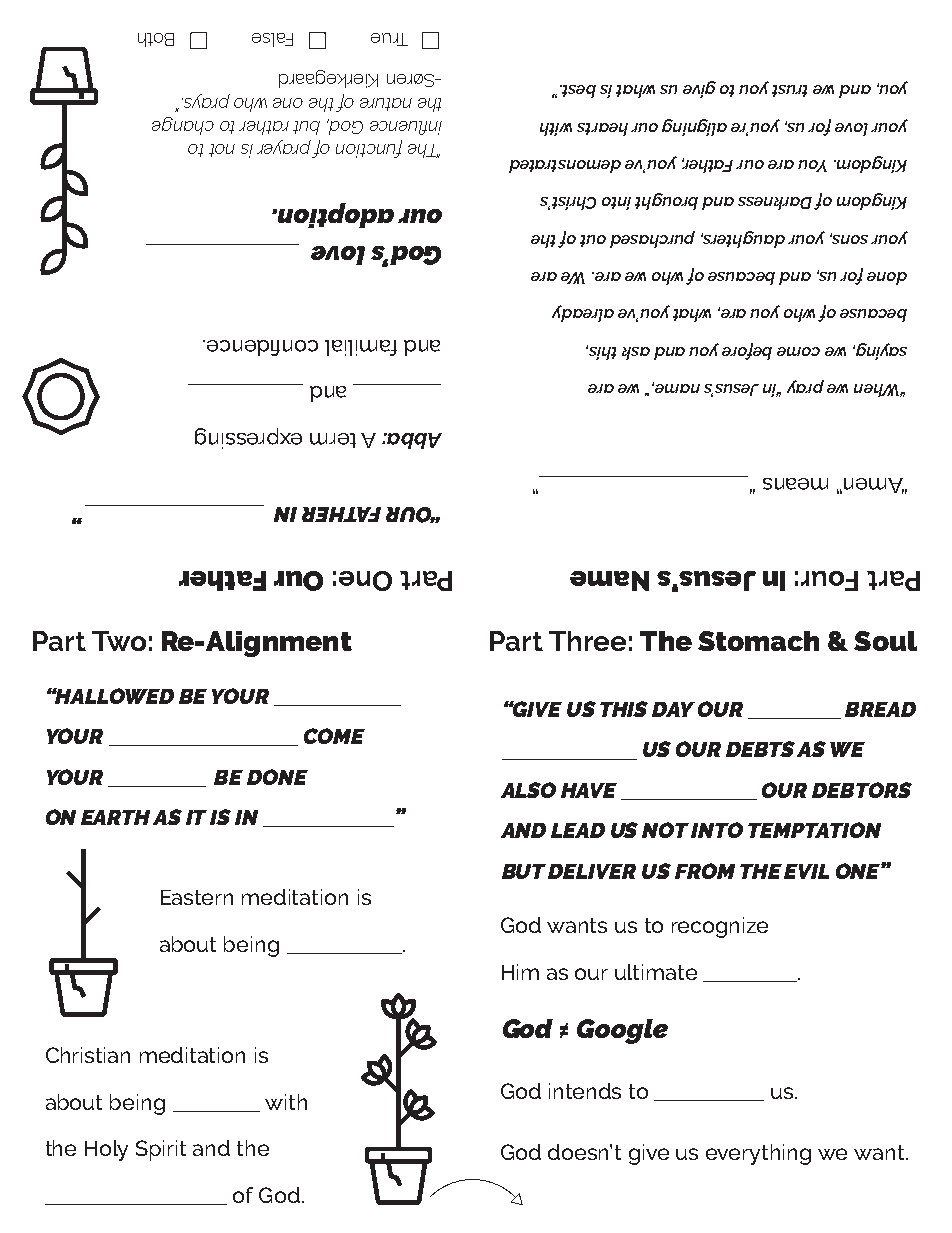 The width and height of the image is (952, 1233). What do you see at coordinates (656, 972) in the image?
I see `ultimate` at bounding box center [656, 972].
